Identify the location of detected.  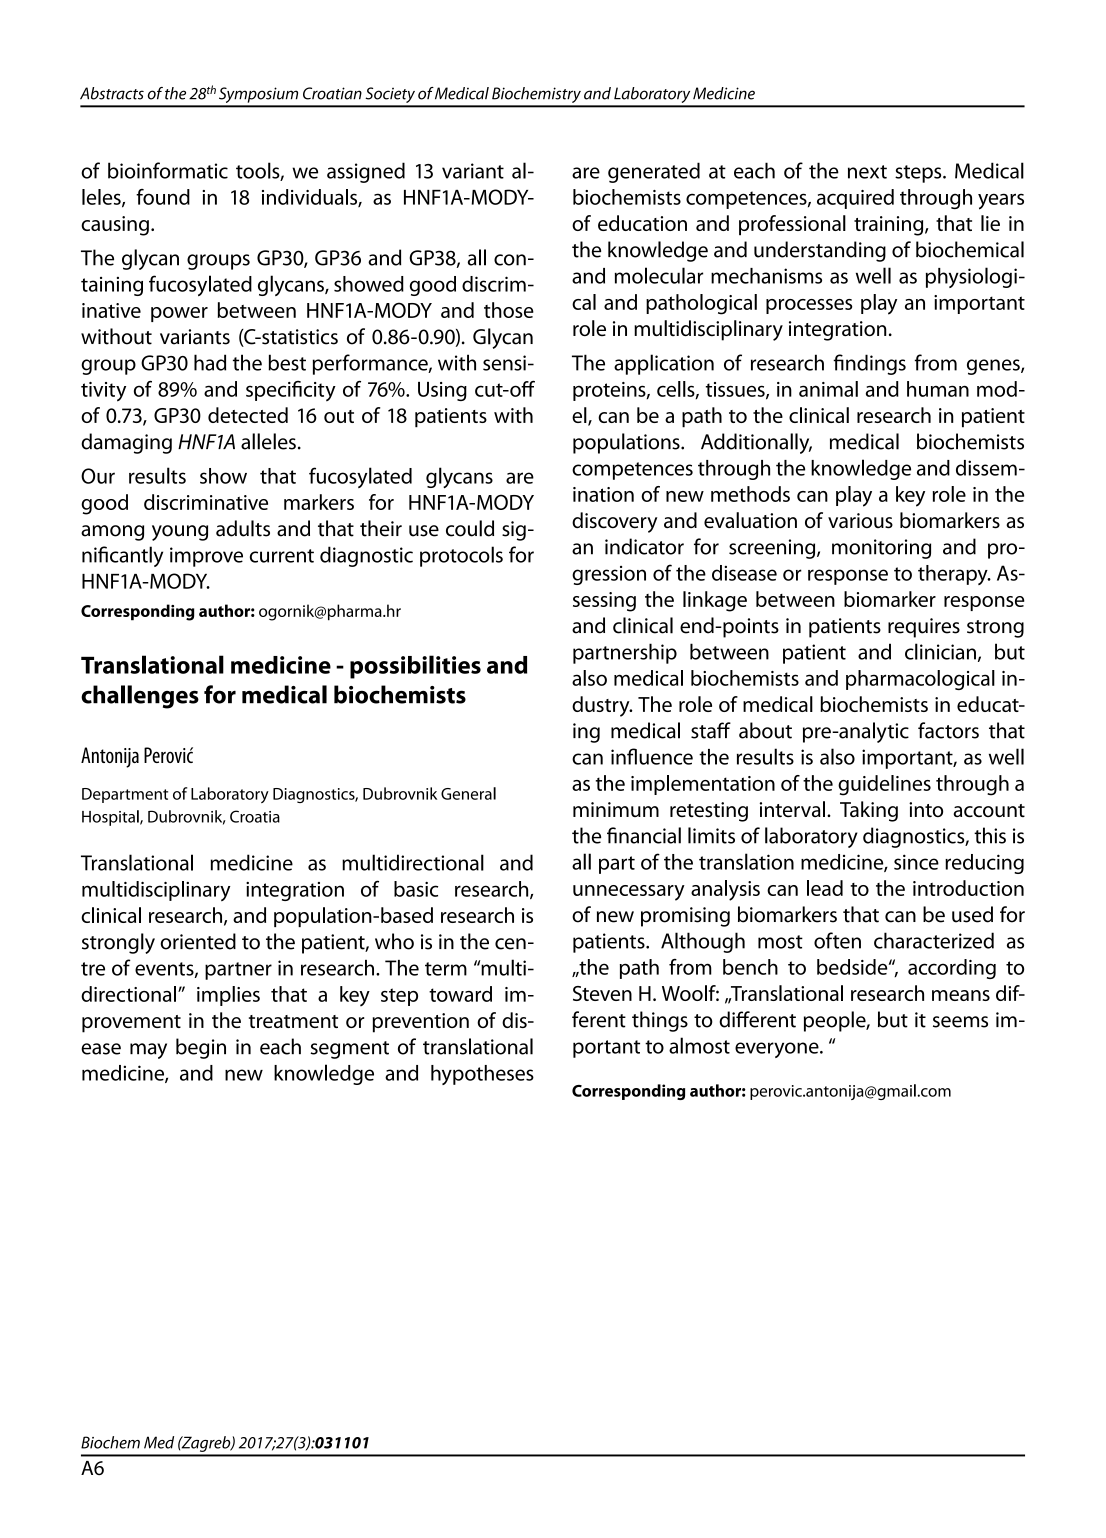
(248, 415).
